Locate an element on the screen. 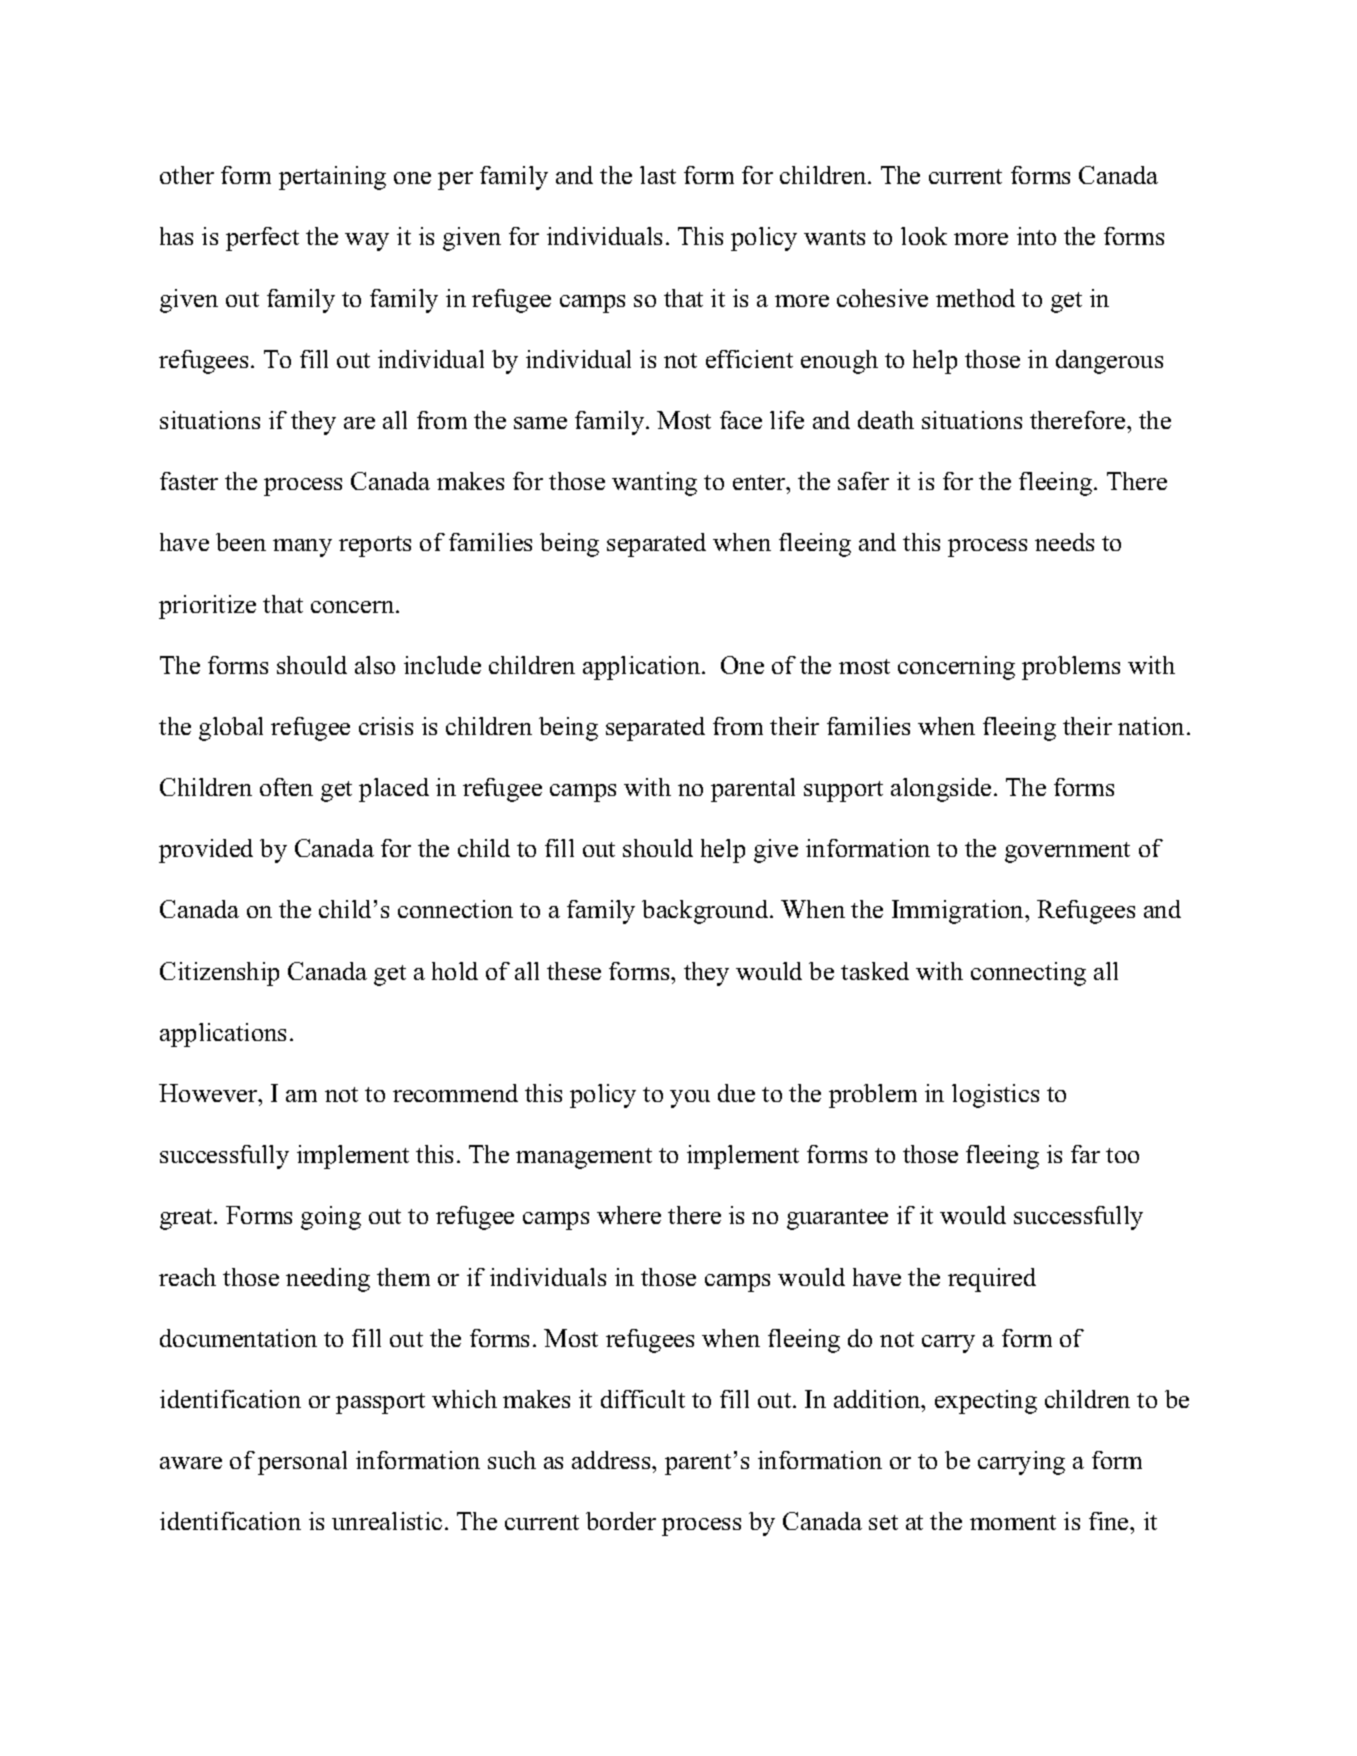 The width and height of the screenshot is (1357, 1756). wanting is located at coordinates (654, 484).
